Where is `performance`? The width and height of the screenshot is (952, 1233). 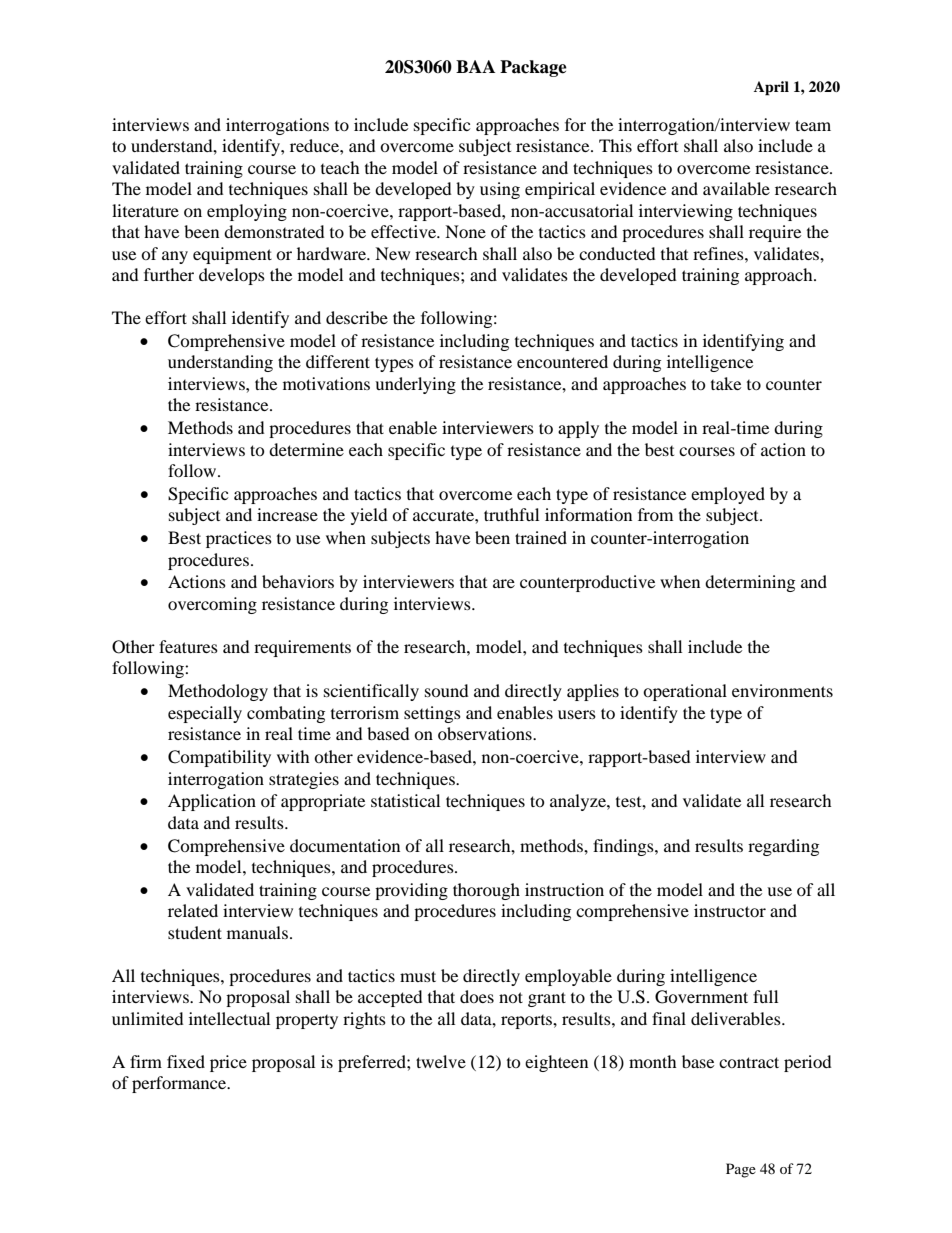 performance is located at coordinates (180, 1084).
